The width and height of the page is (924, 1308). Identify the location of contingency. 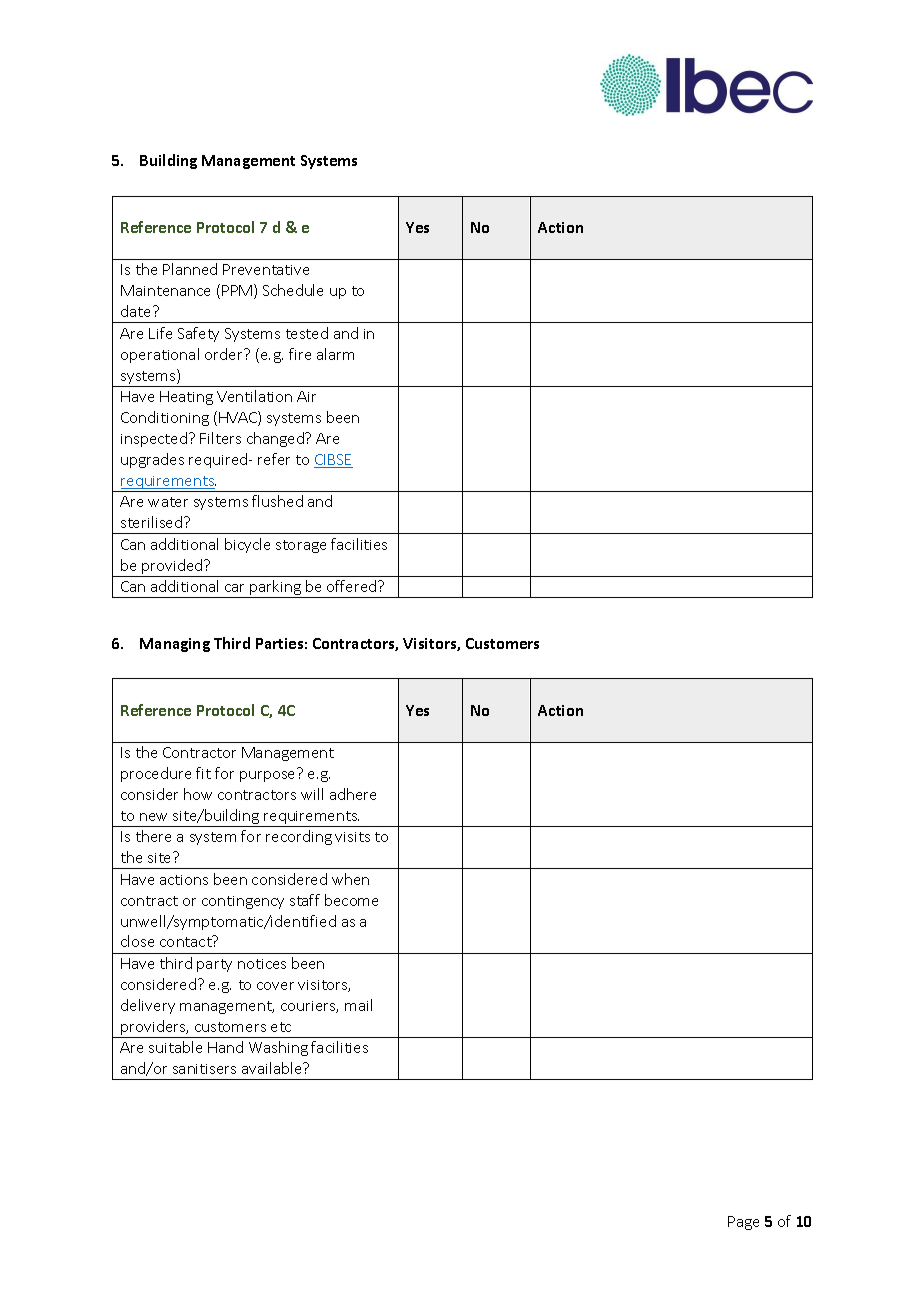
(243, 902).
